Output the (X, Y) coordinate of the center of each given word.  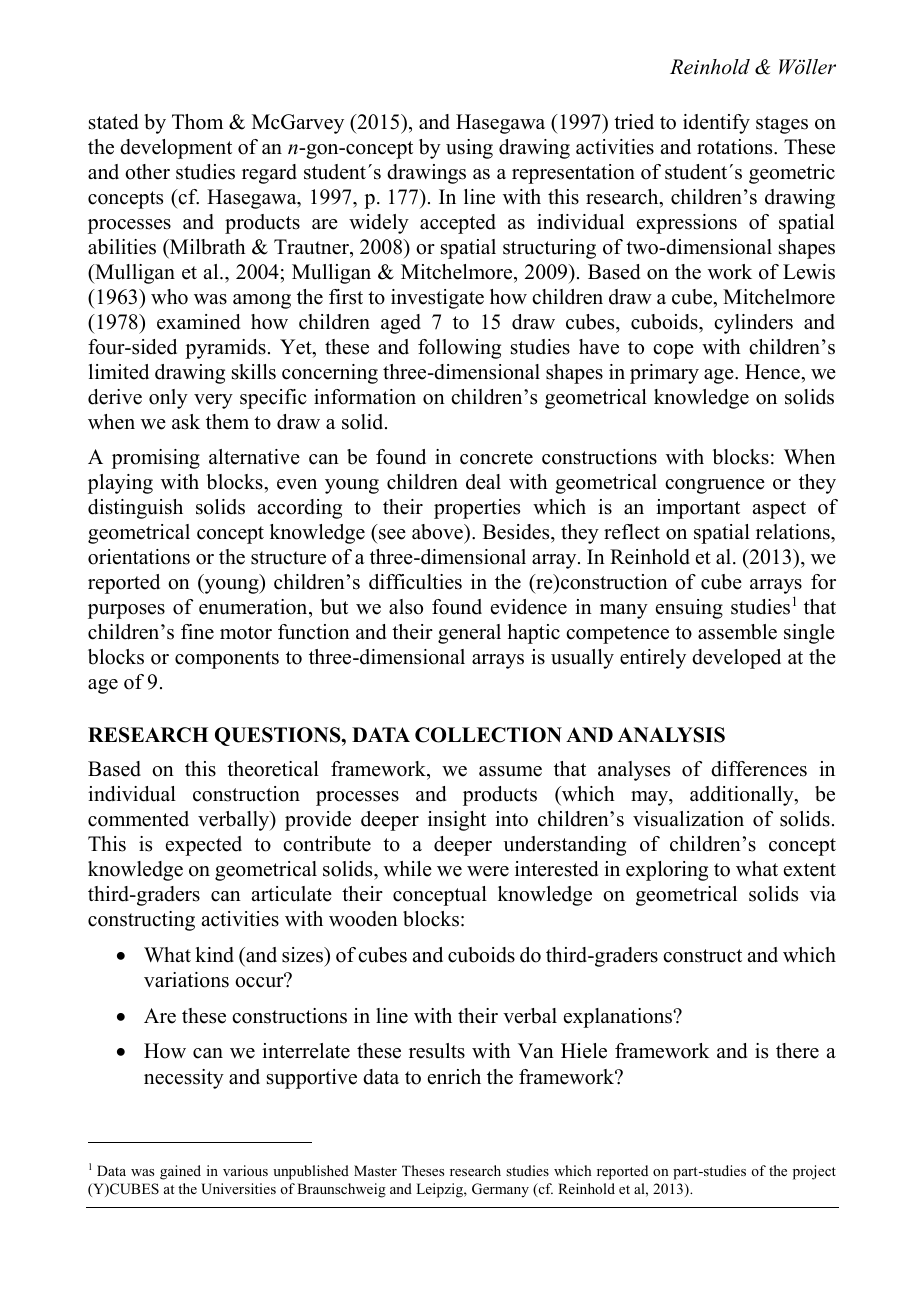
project (814, 1172)
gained (180, 1172)
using (469, 149)
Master (375, 1170)
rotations (736, 147)
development (176, 149)
